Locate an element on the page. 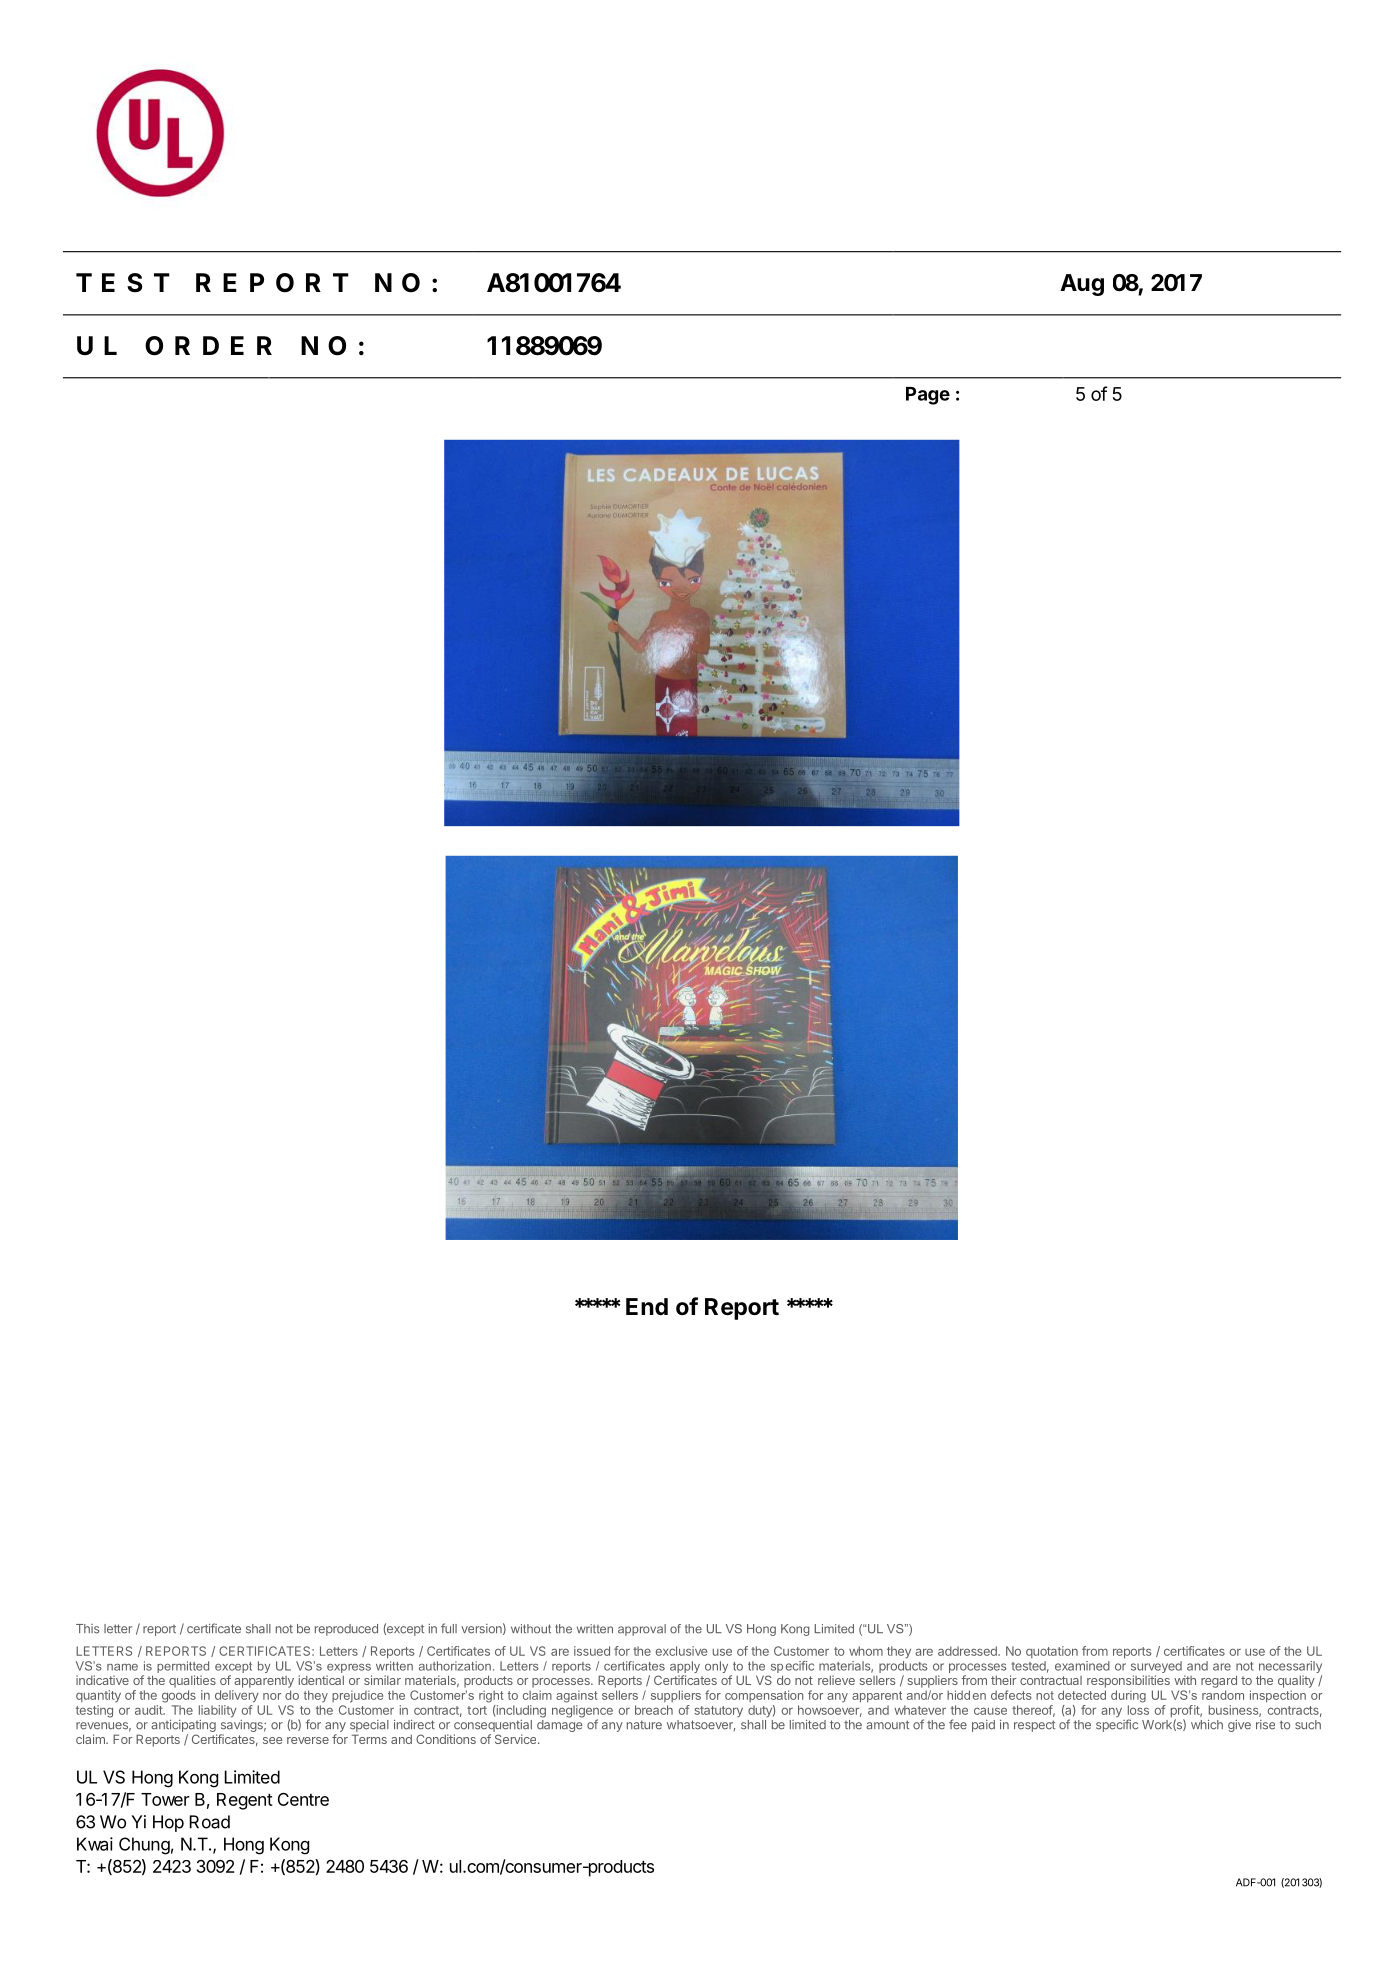 The height and width of the document is (1961, 1387). approval is located at coordinates (642, 1630).
